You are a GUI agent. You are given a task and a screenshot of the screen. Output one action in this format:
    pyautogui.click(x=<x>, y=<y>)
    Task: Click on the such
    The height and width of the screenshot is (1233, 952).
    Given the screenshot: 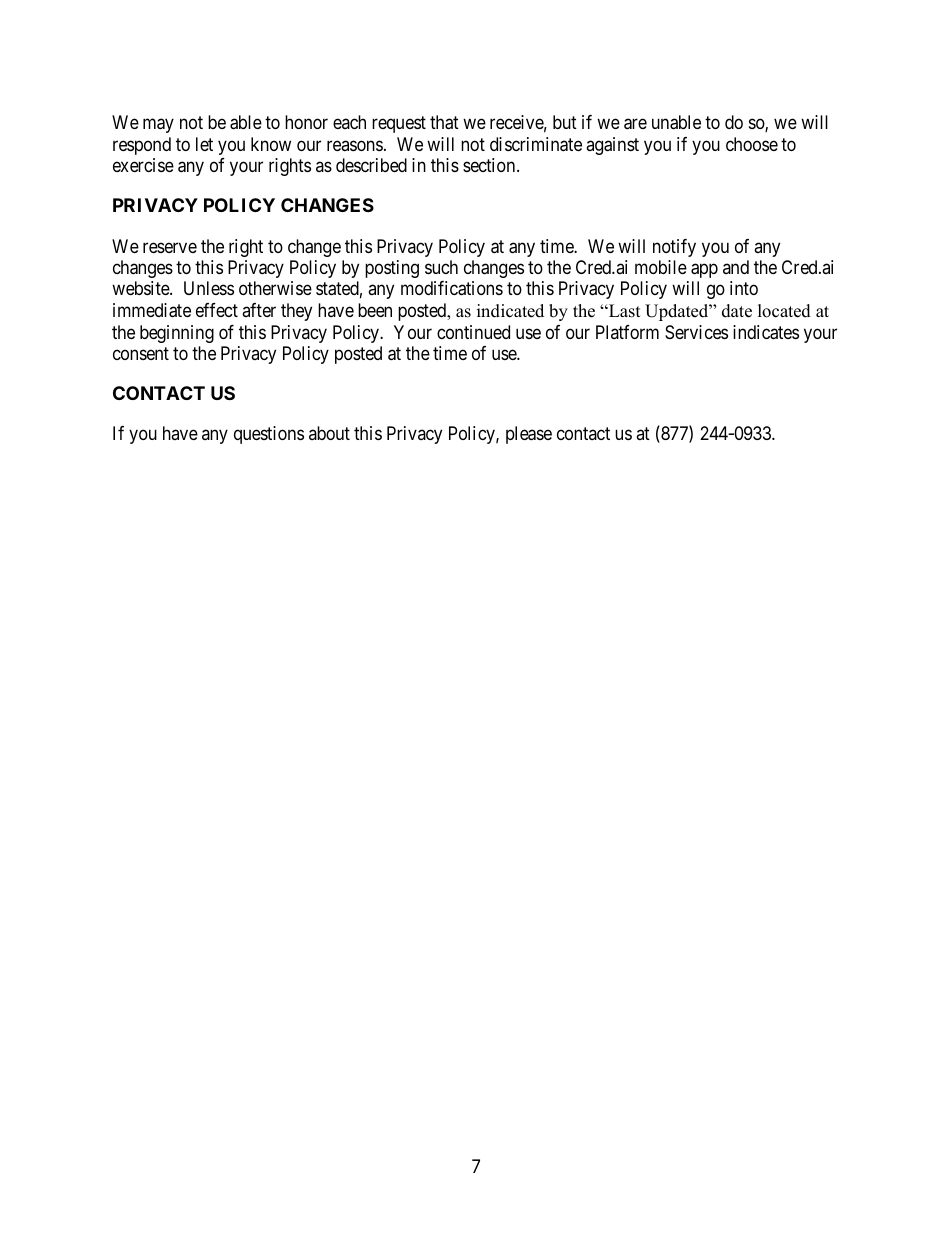 What is the action you would take?
    pyautogui.click(x=441, y=267)
